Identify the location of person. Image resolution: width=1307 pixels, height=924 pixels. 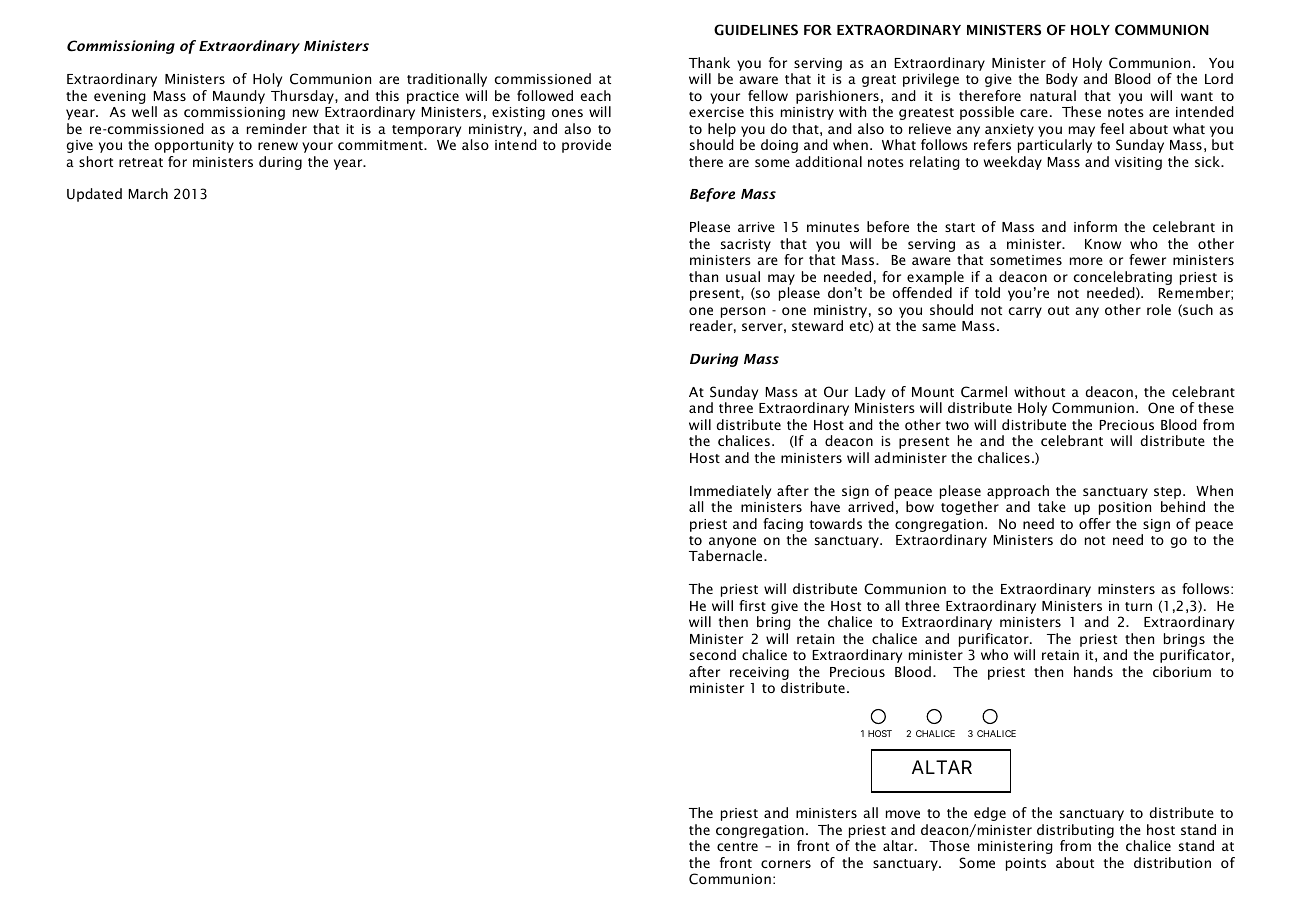
(743, 312).
